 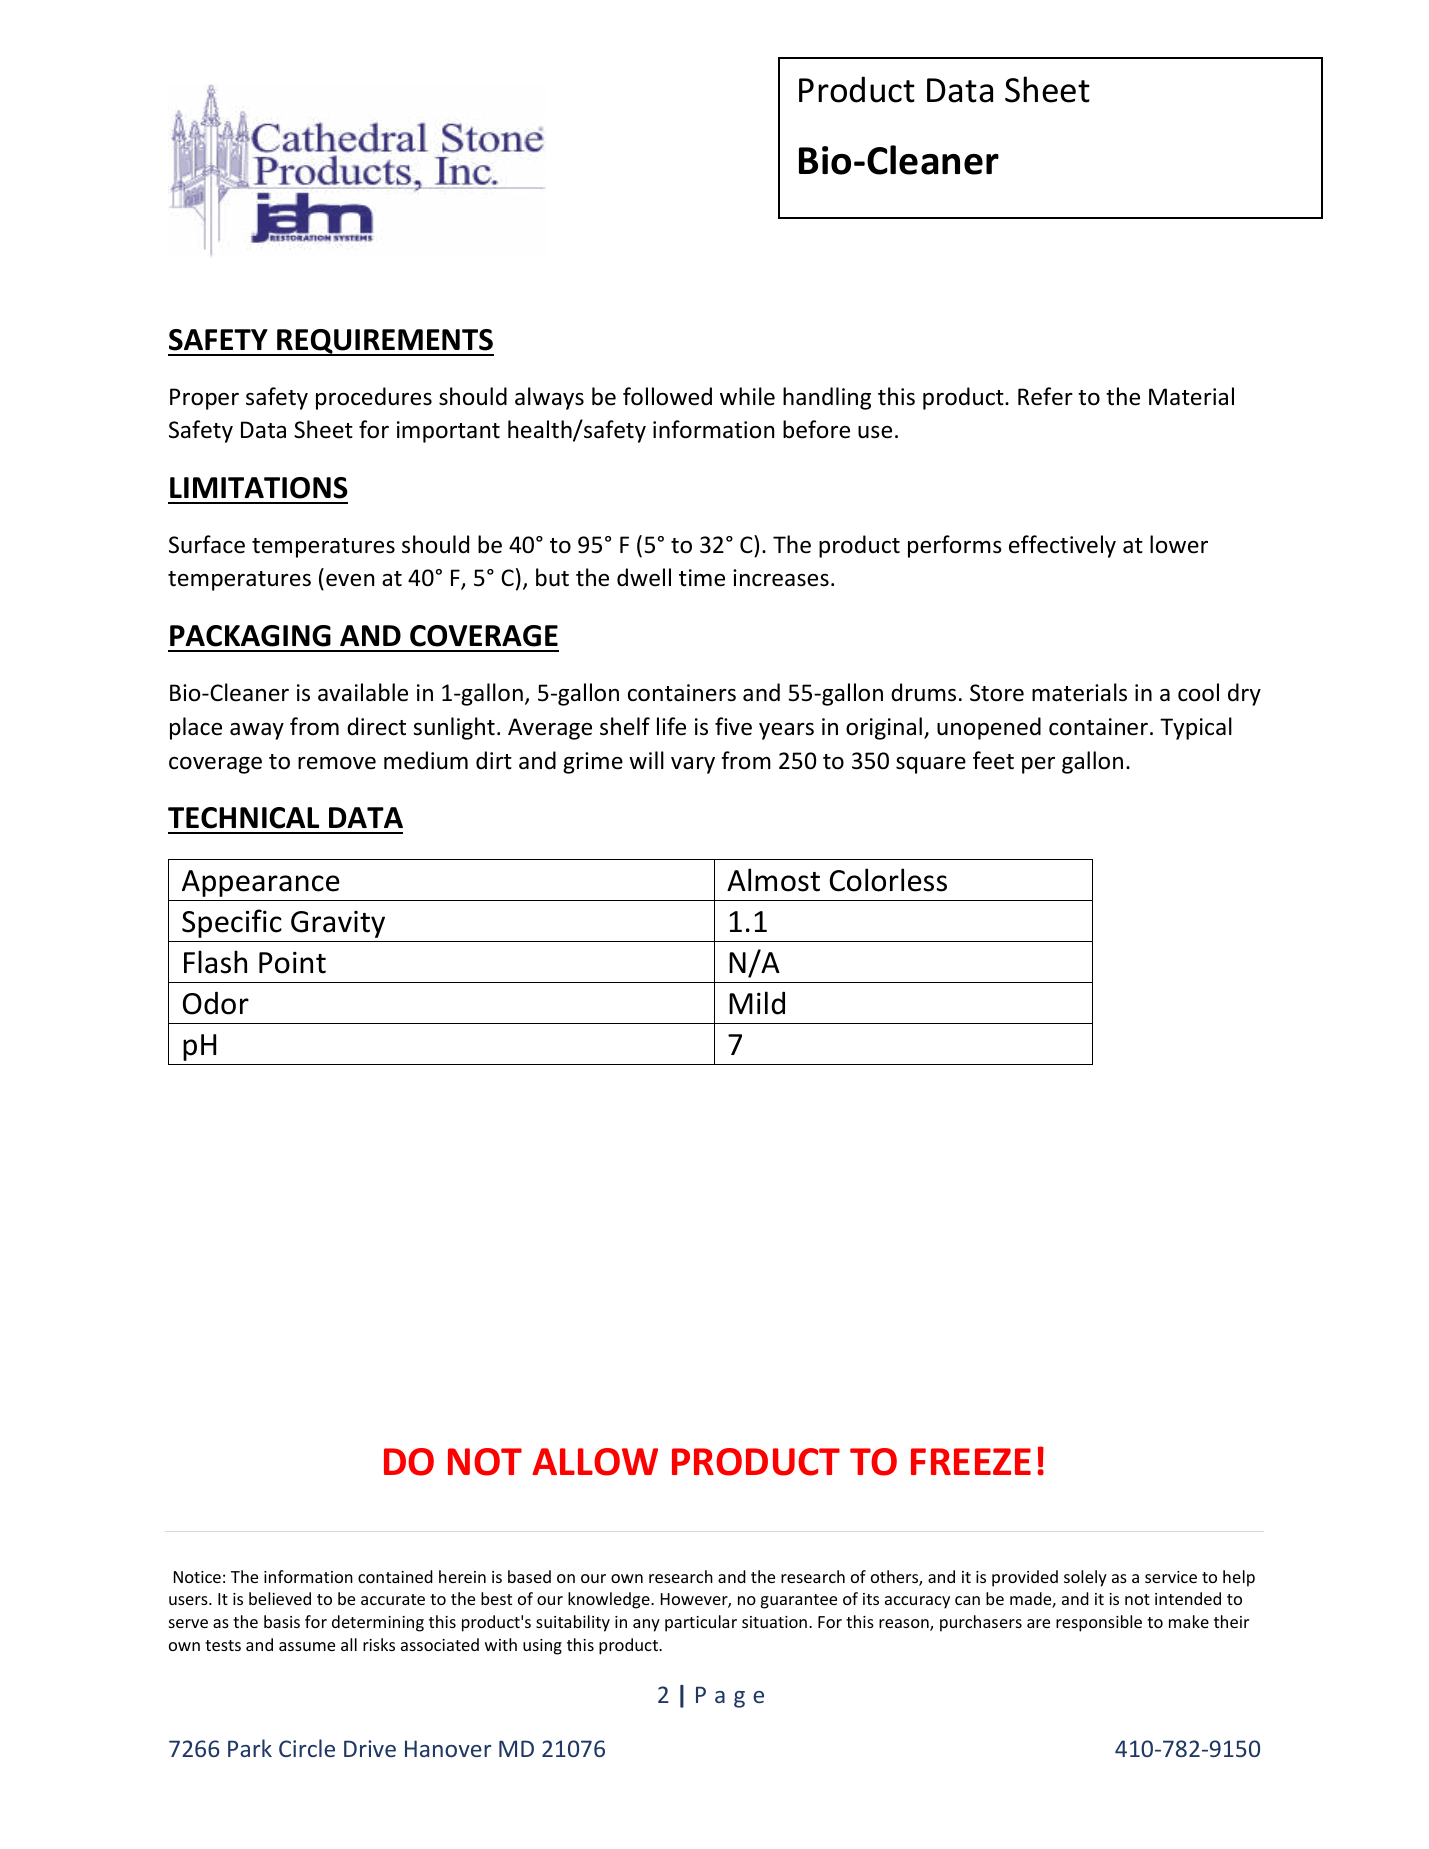 What do you see at coordinates (971, 1461) in the page?
I see `FREEZE` at bounding box center [971, 1461].
